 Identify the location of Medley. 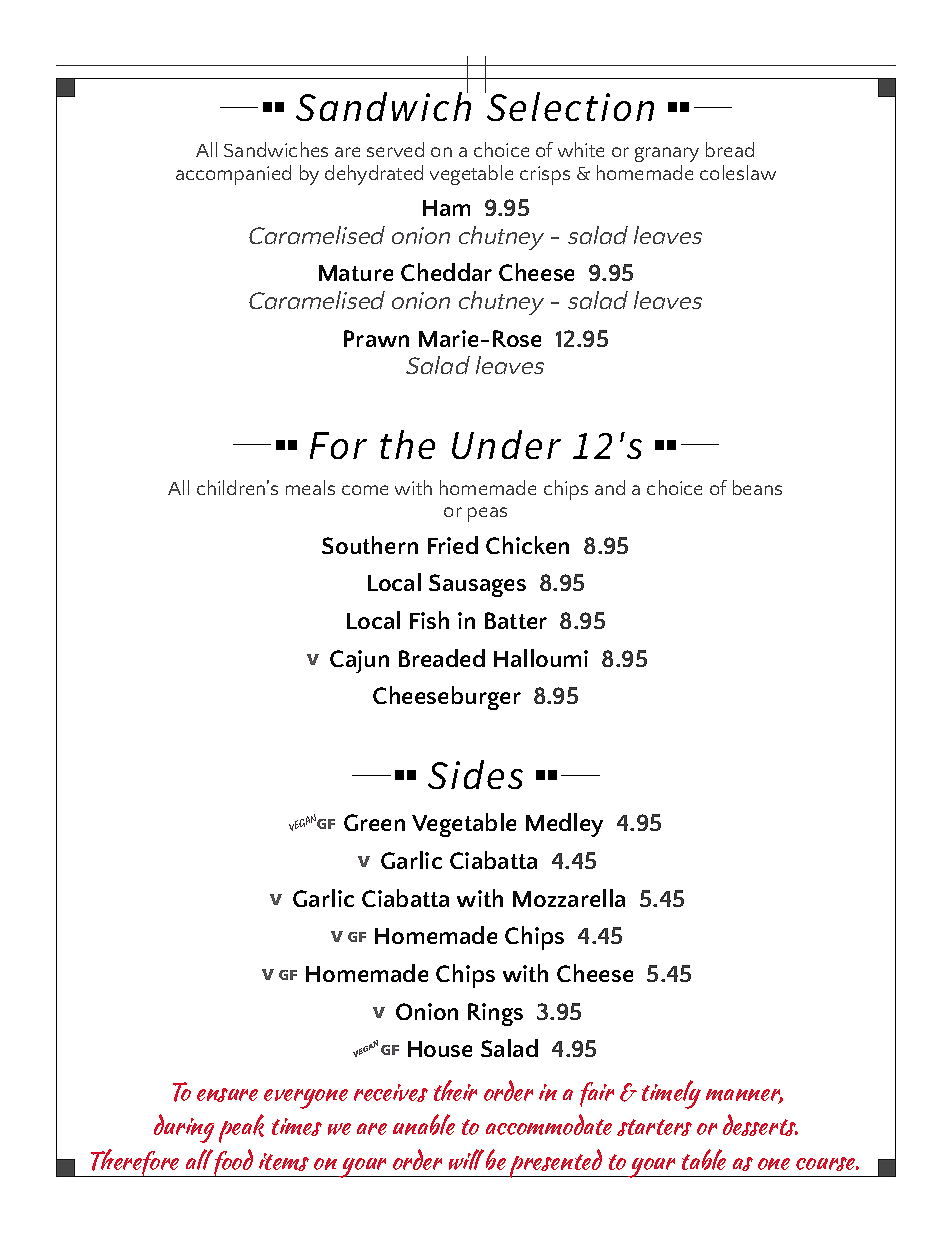
(564, 825).
